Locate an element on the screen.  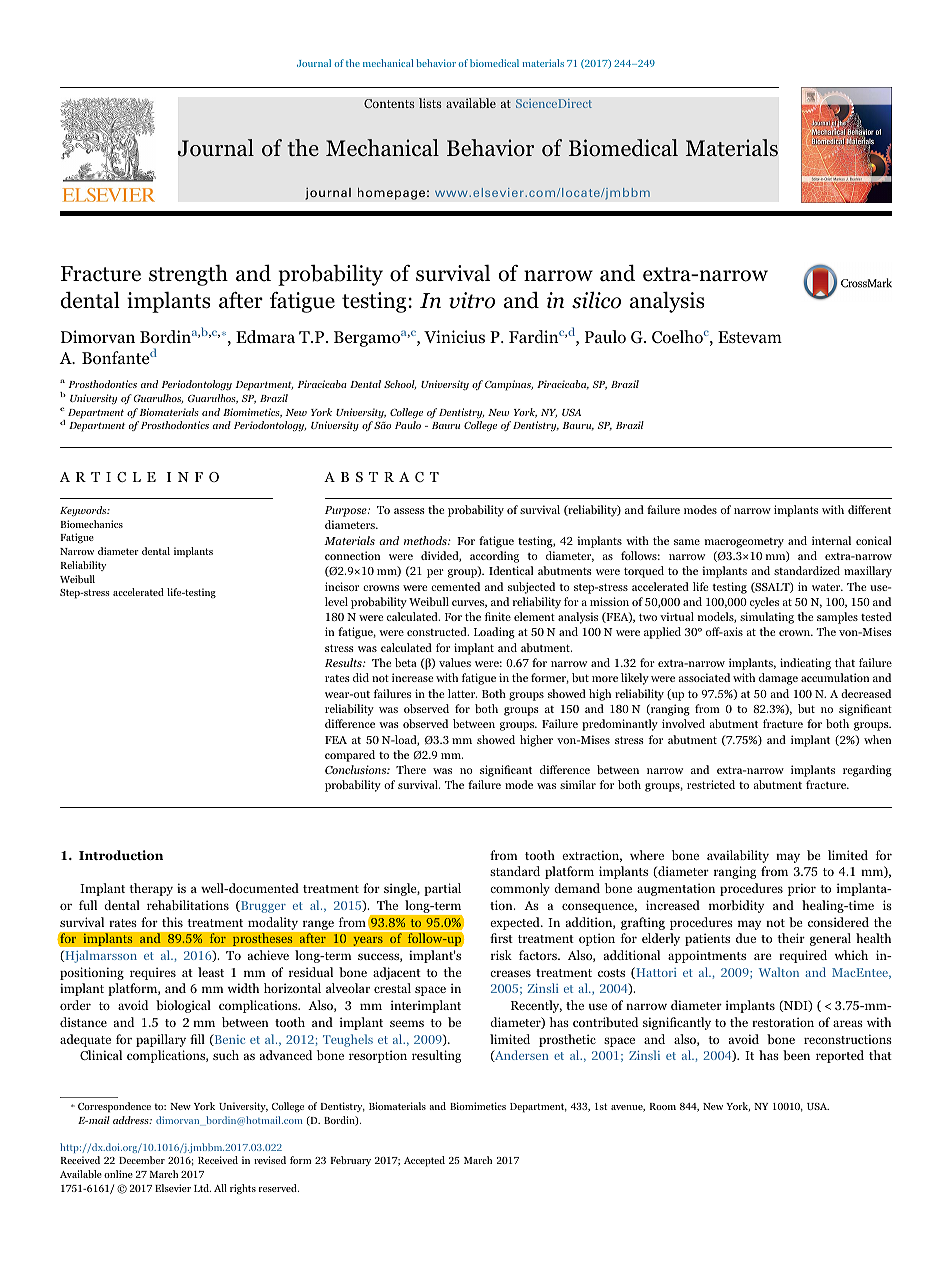
prior is located at coordinates (802, 889).
